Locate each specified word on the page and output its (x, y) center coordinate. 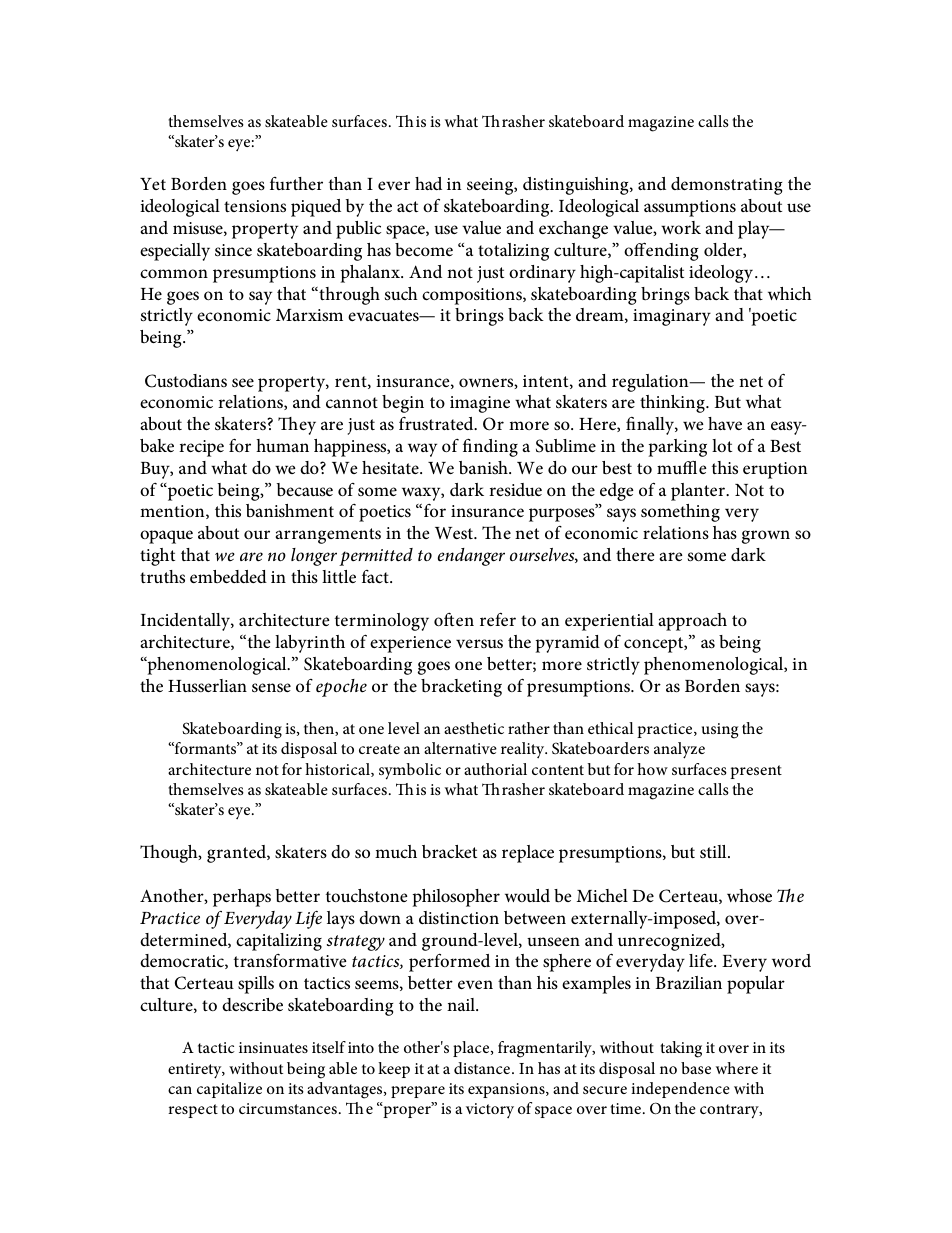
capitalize (229, 1090)
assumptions (690, 208)
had (428, 183)
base (696, 1068)
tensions (255, 206)
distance (483, 1068)
